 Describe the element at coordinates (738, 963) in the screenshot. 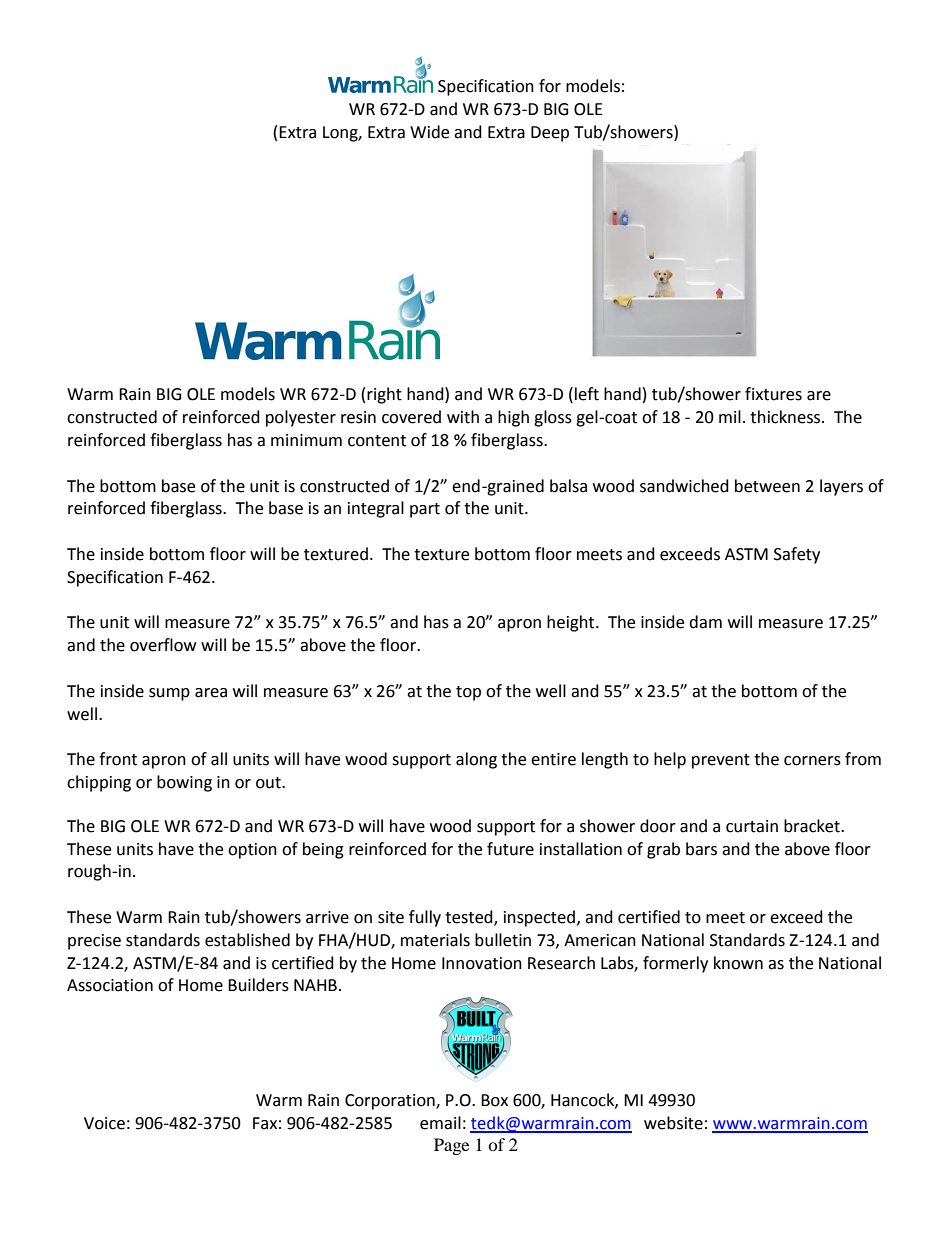

I see `known` at that location.
